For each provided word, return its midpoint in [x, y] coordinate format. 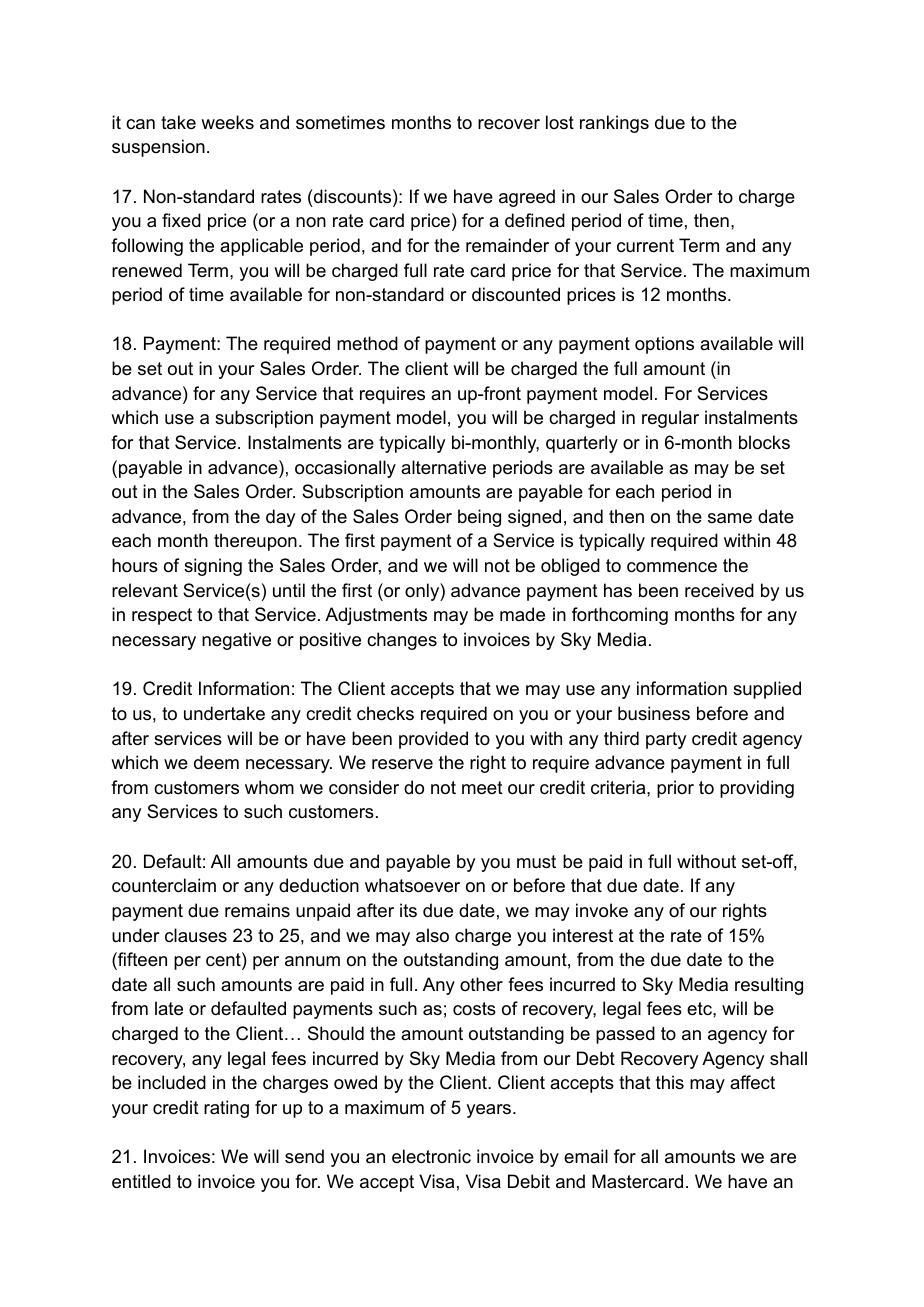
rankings [614, 124]
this [670, 1082]
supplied [767, 690]
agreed [527, 198]
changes [402, 641]
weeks [227, 122]
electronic [431, 1156]
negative [236, 641]
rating [226, 1109]
